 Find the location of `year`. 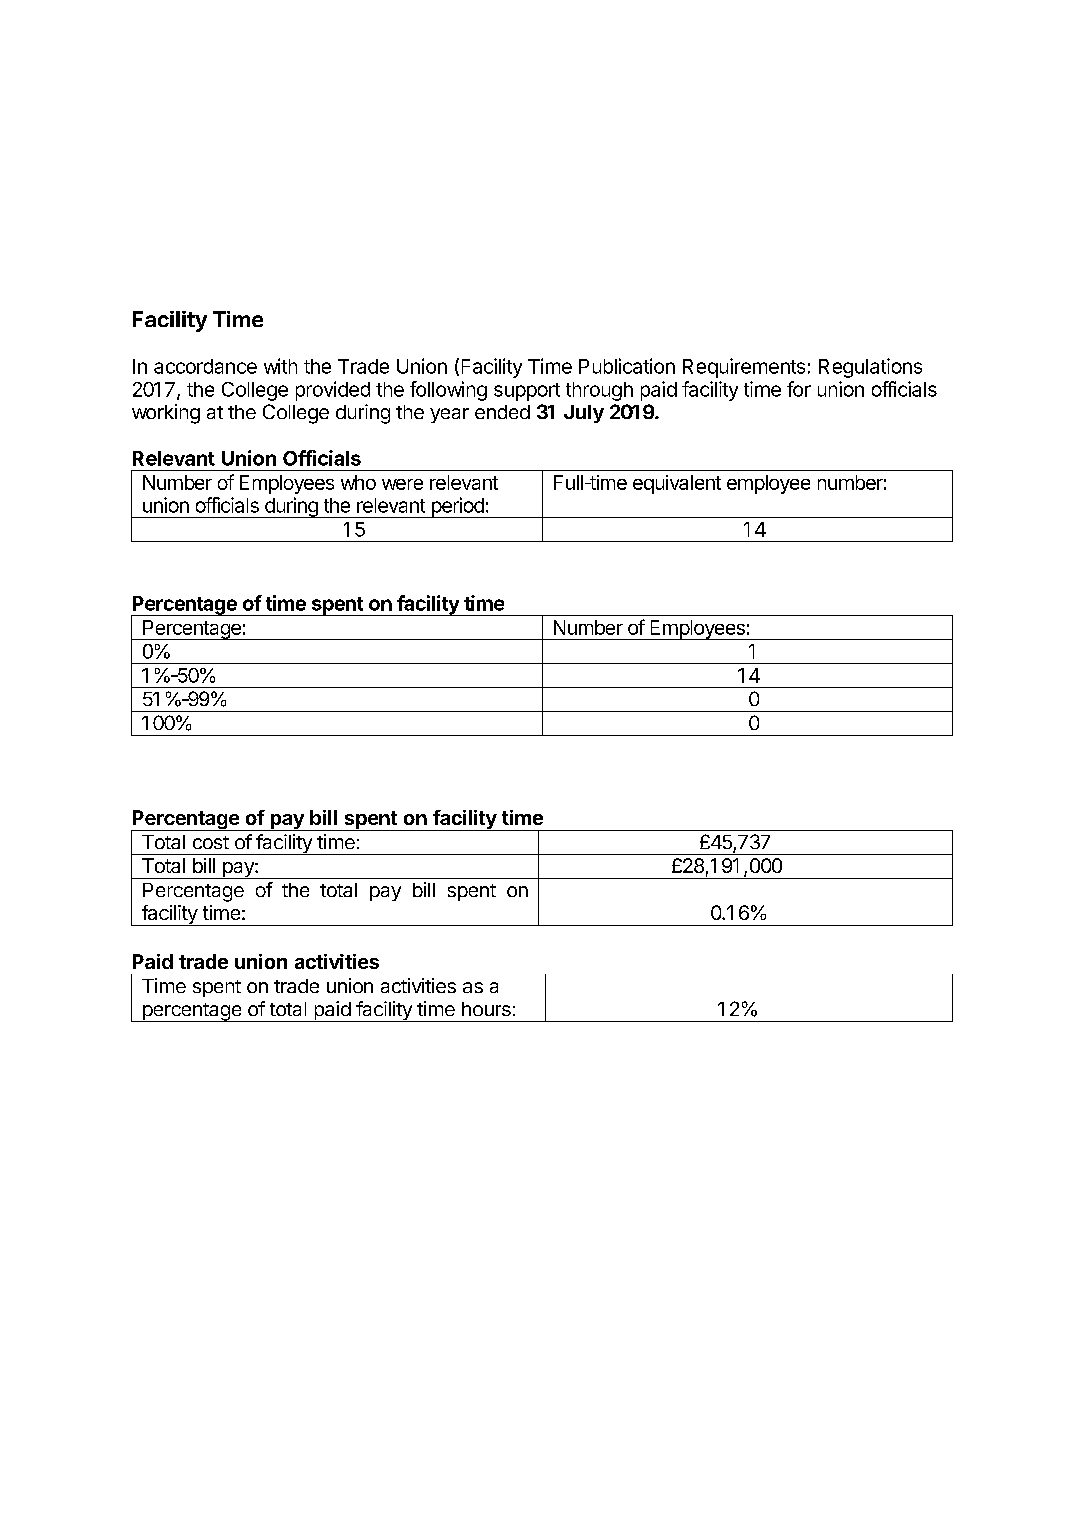

year is located at coordinates (449, 415).
